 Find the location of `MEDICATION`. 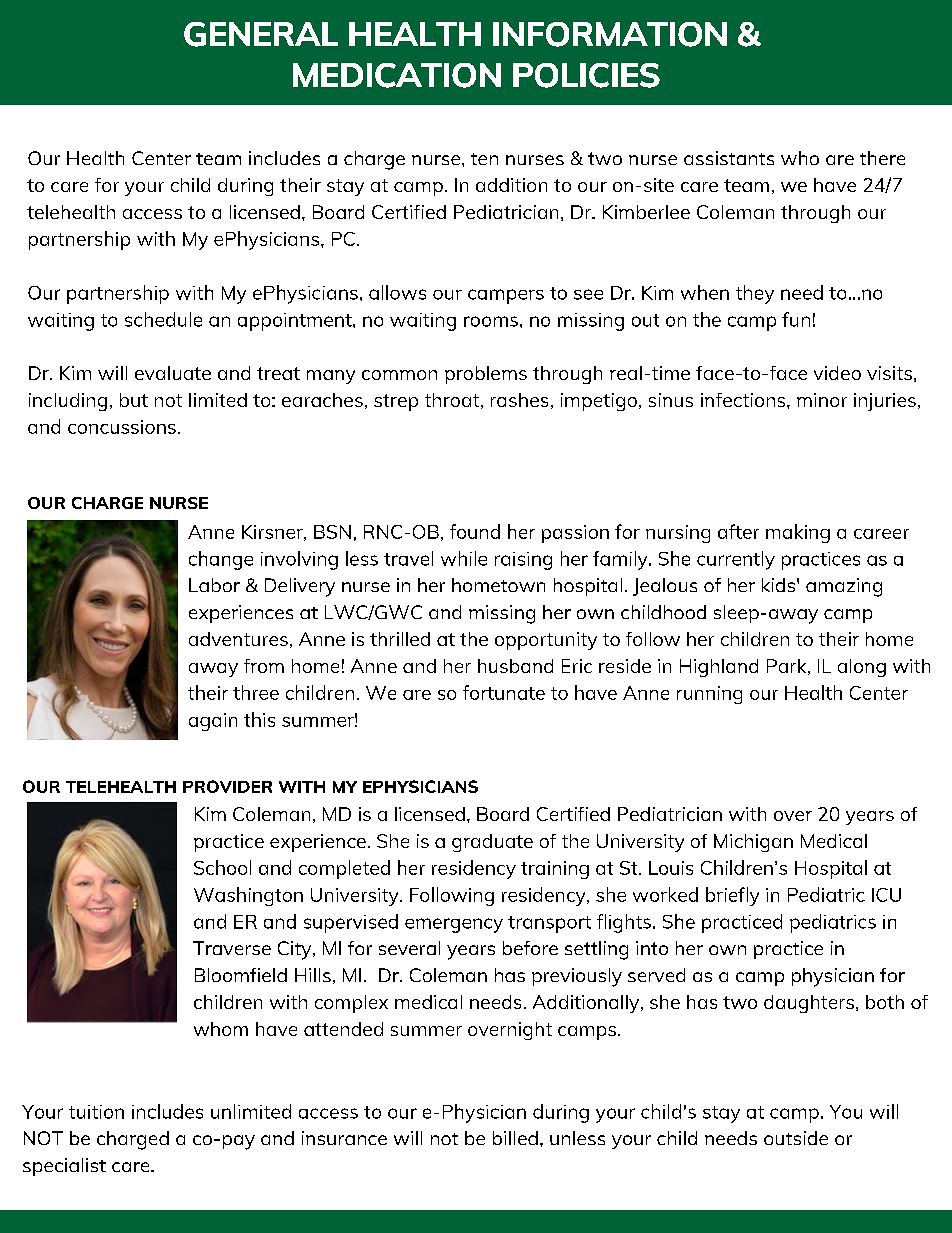

MEDICATION is located at coordinates (397, 75).
